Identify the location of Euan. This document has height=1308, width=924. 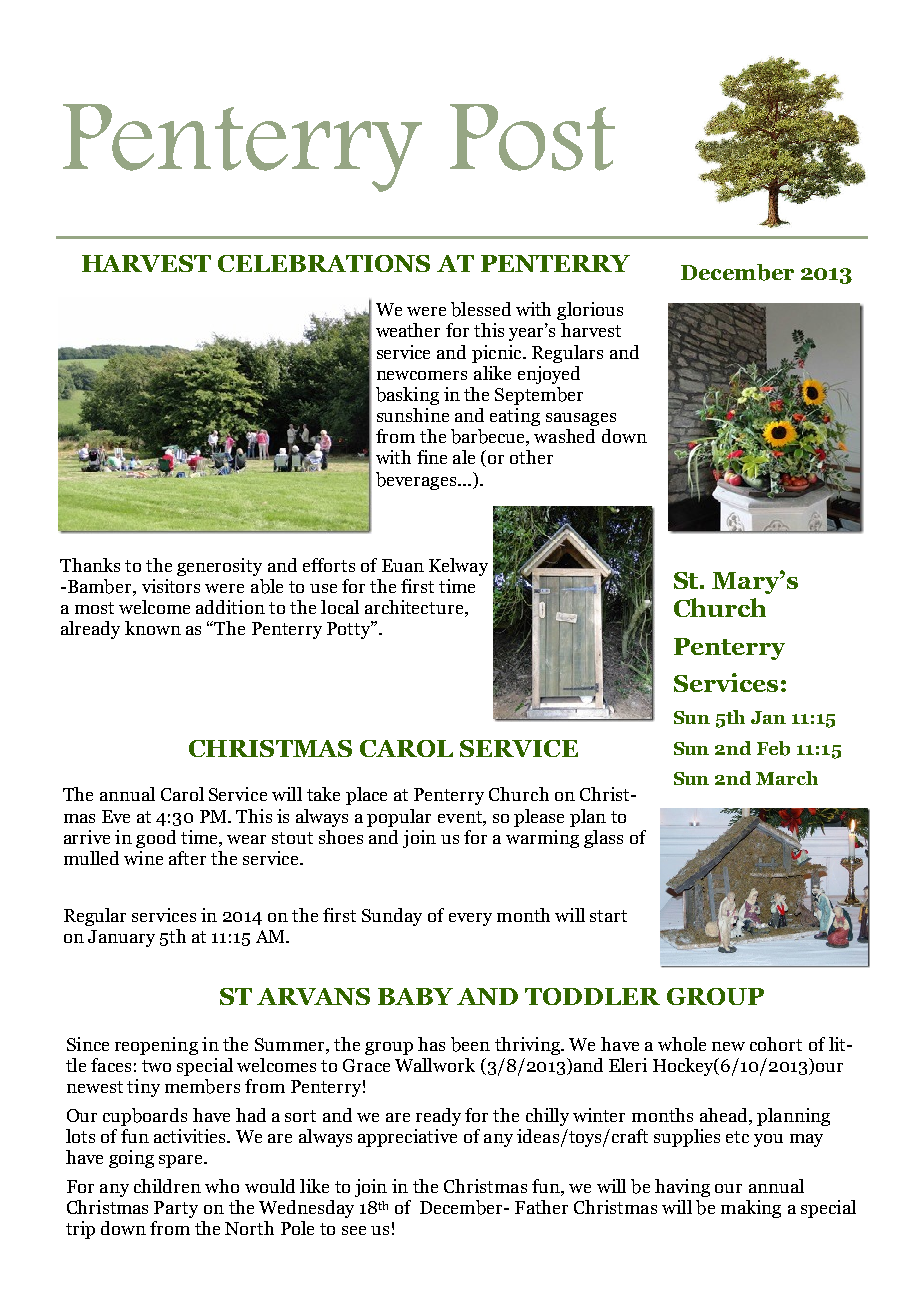
(403, 565).
